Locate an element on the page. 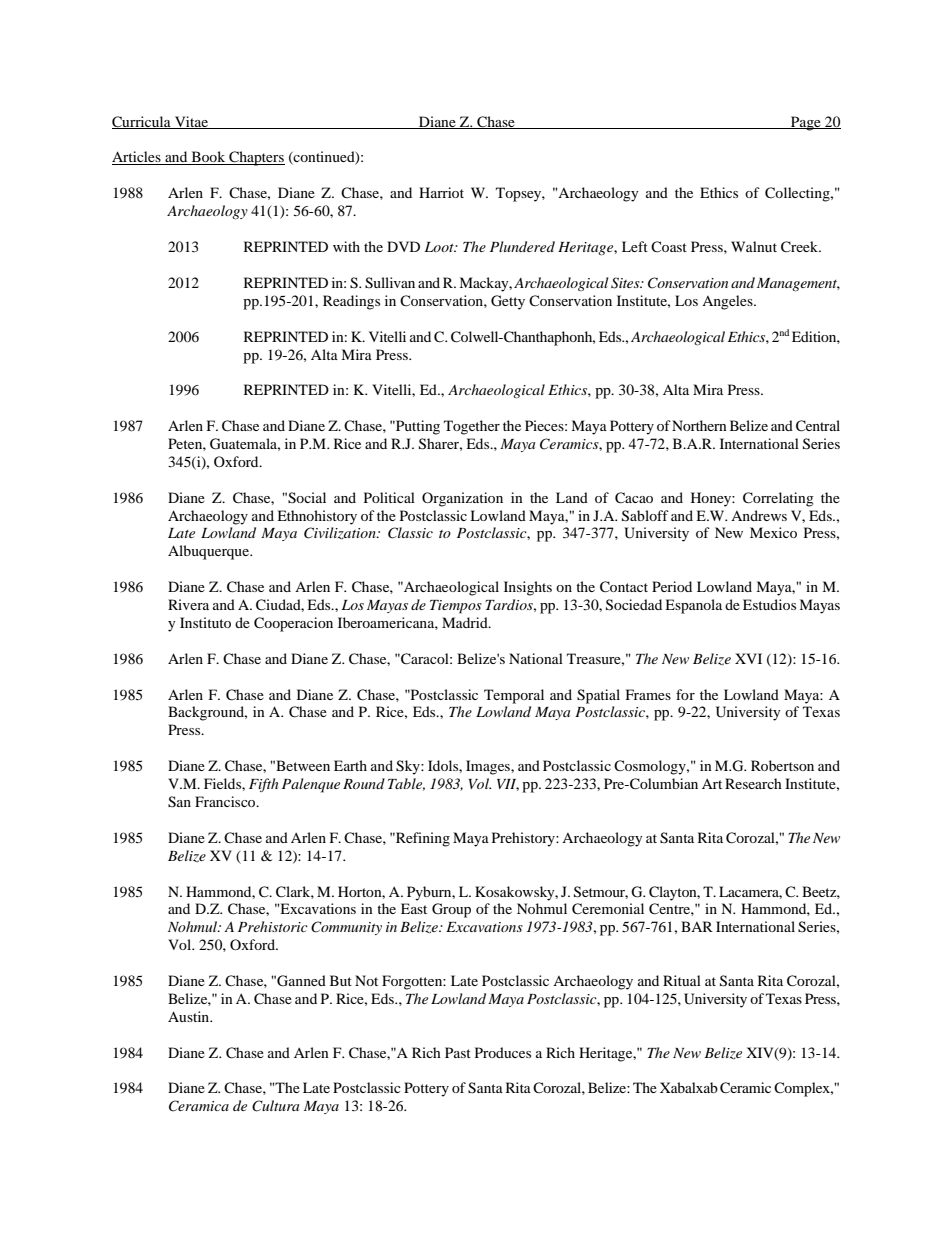  Cultura is located at coordinates (275, 1106).
